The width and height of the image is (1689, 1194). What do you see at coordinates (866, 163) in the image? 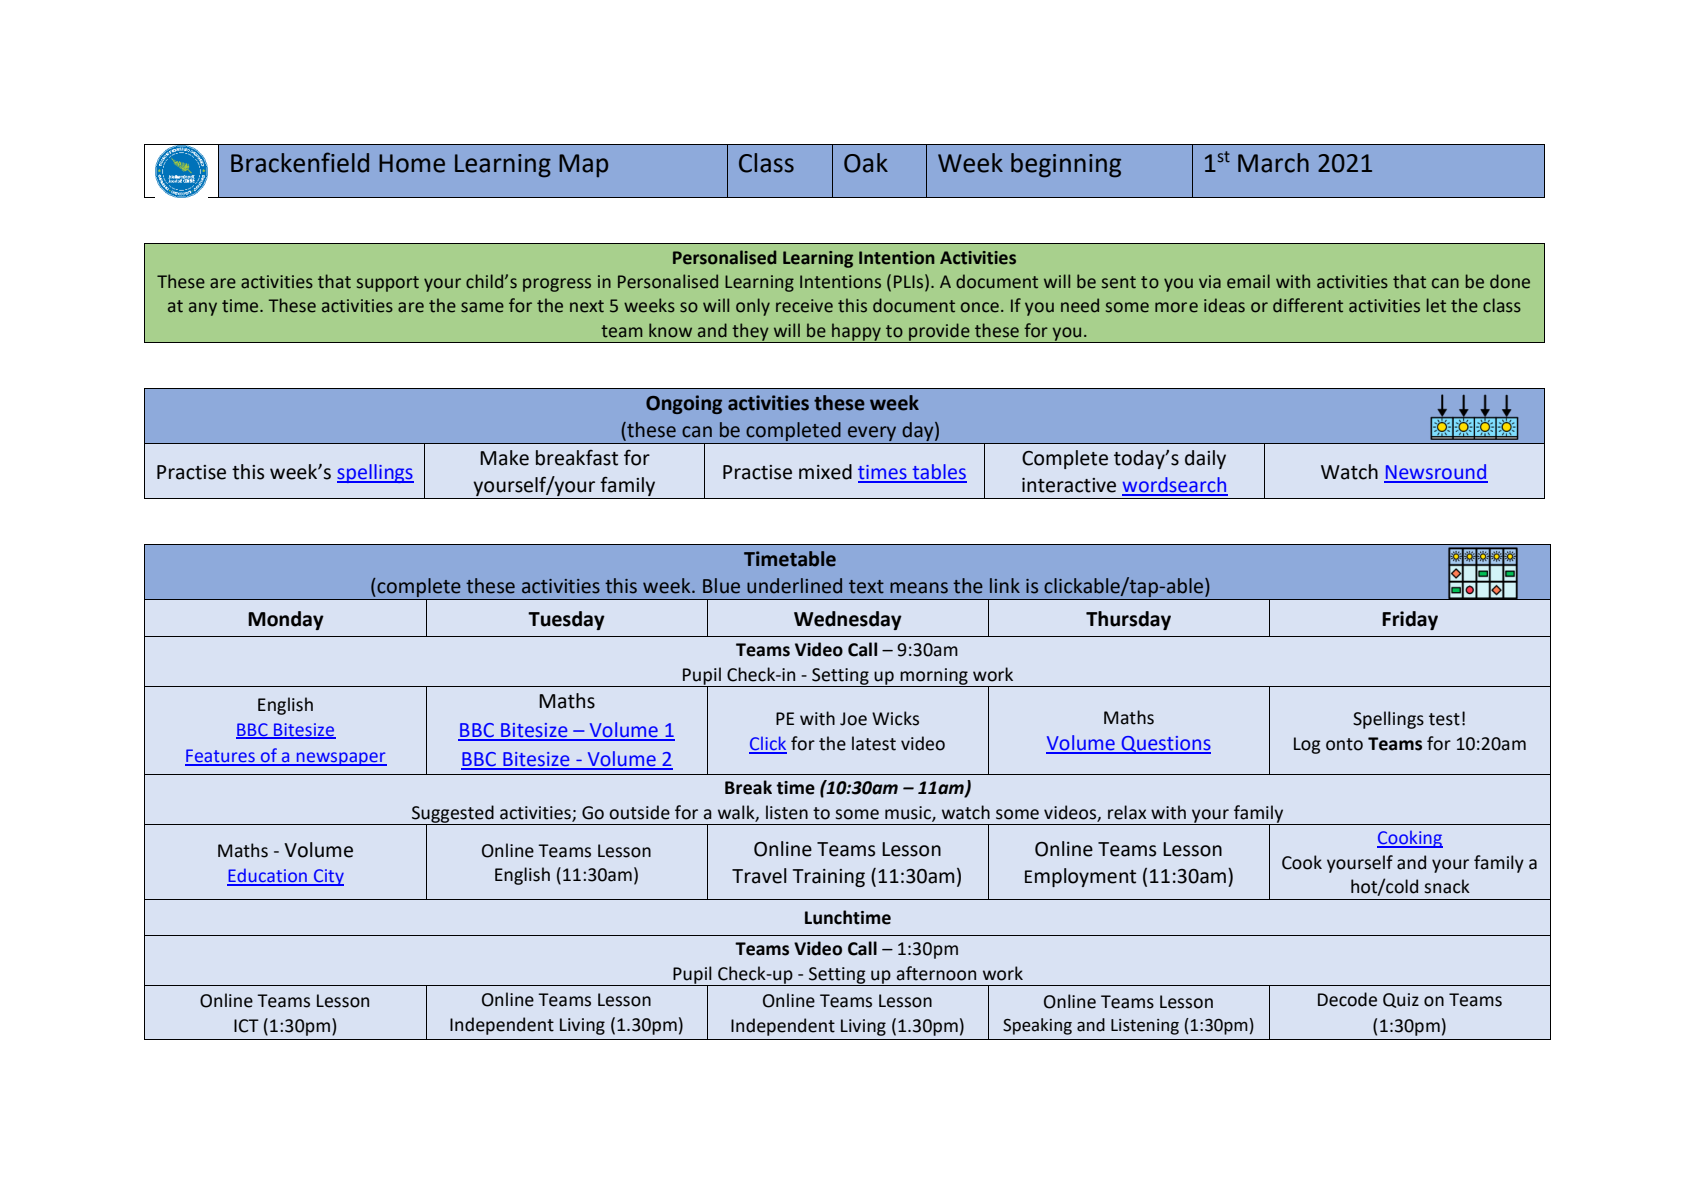
I see `Oak` at bounding box center [866, 163].
